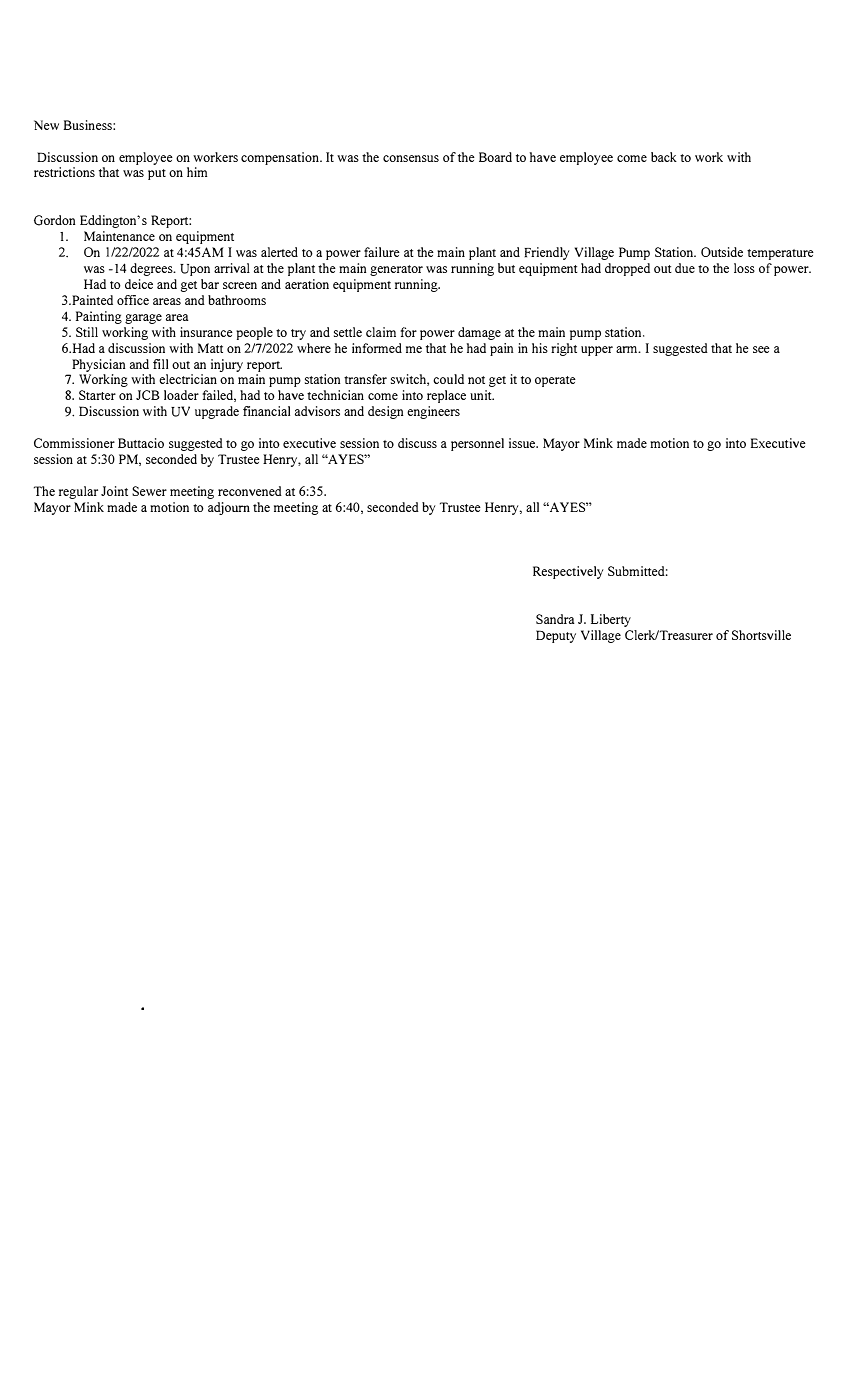  I want to click on Sandra, so click(555, 619).
